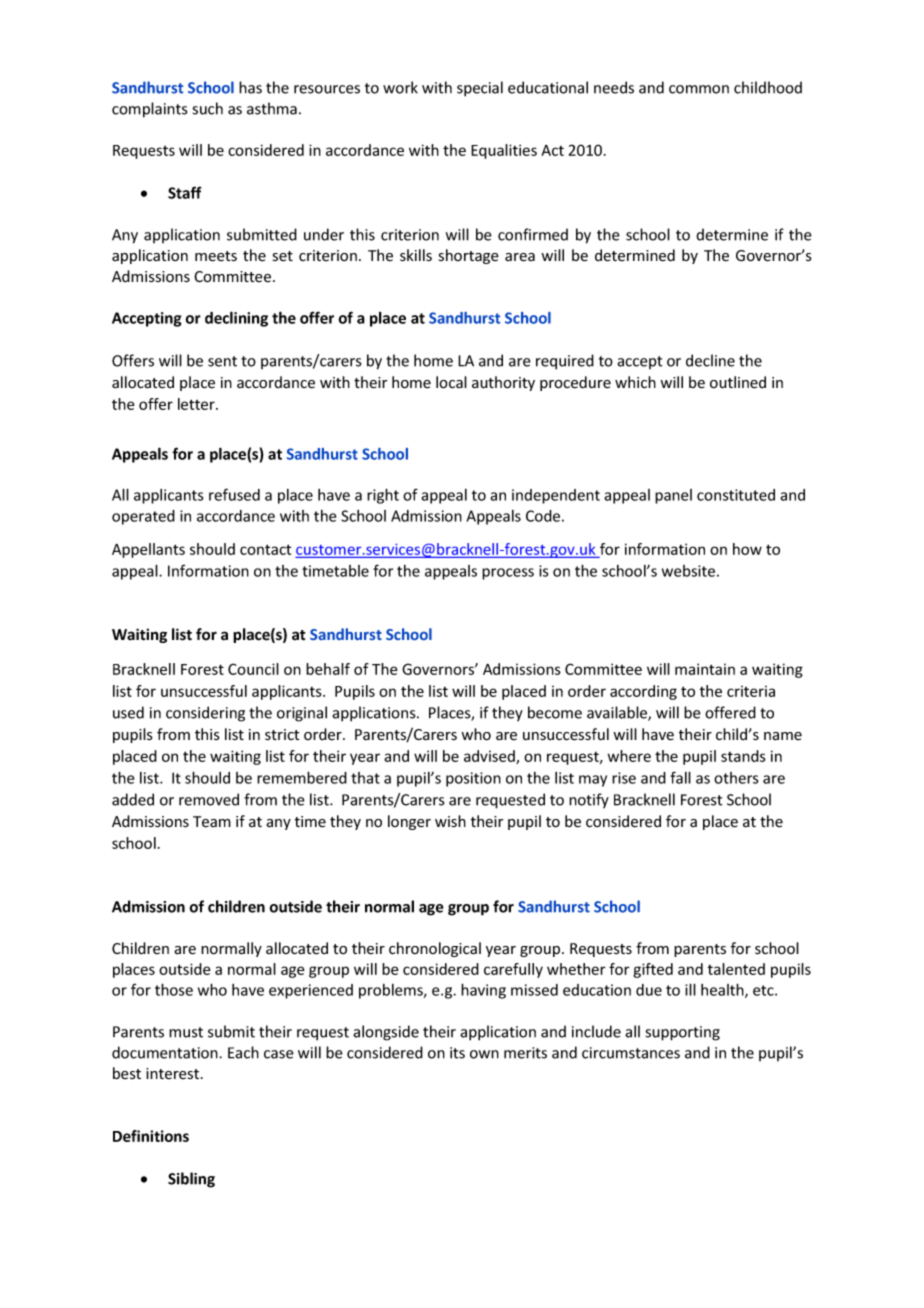  I want to click on special, so click(480, 89).
